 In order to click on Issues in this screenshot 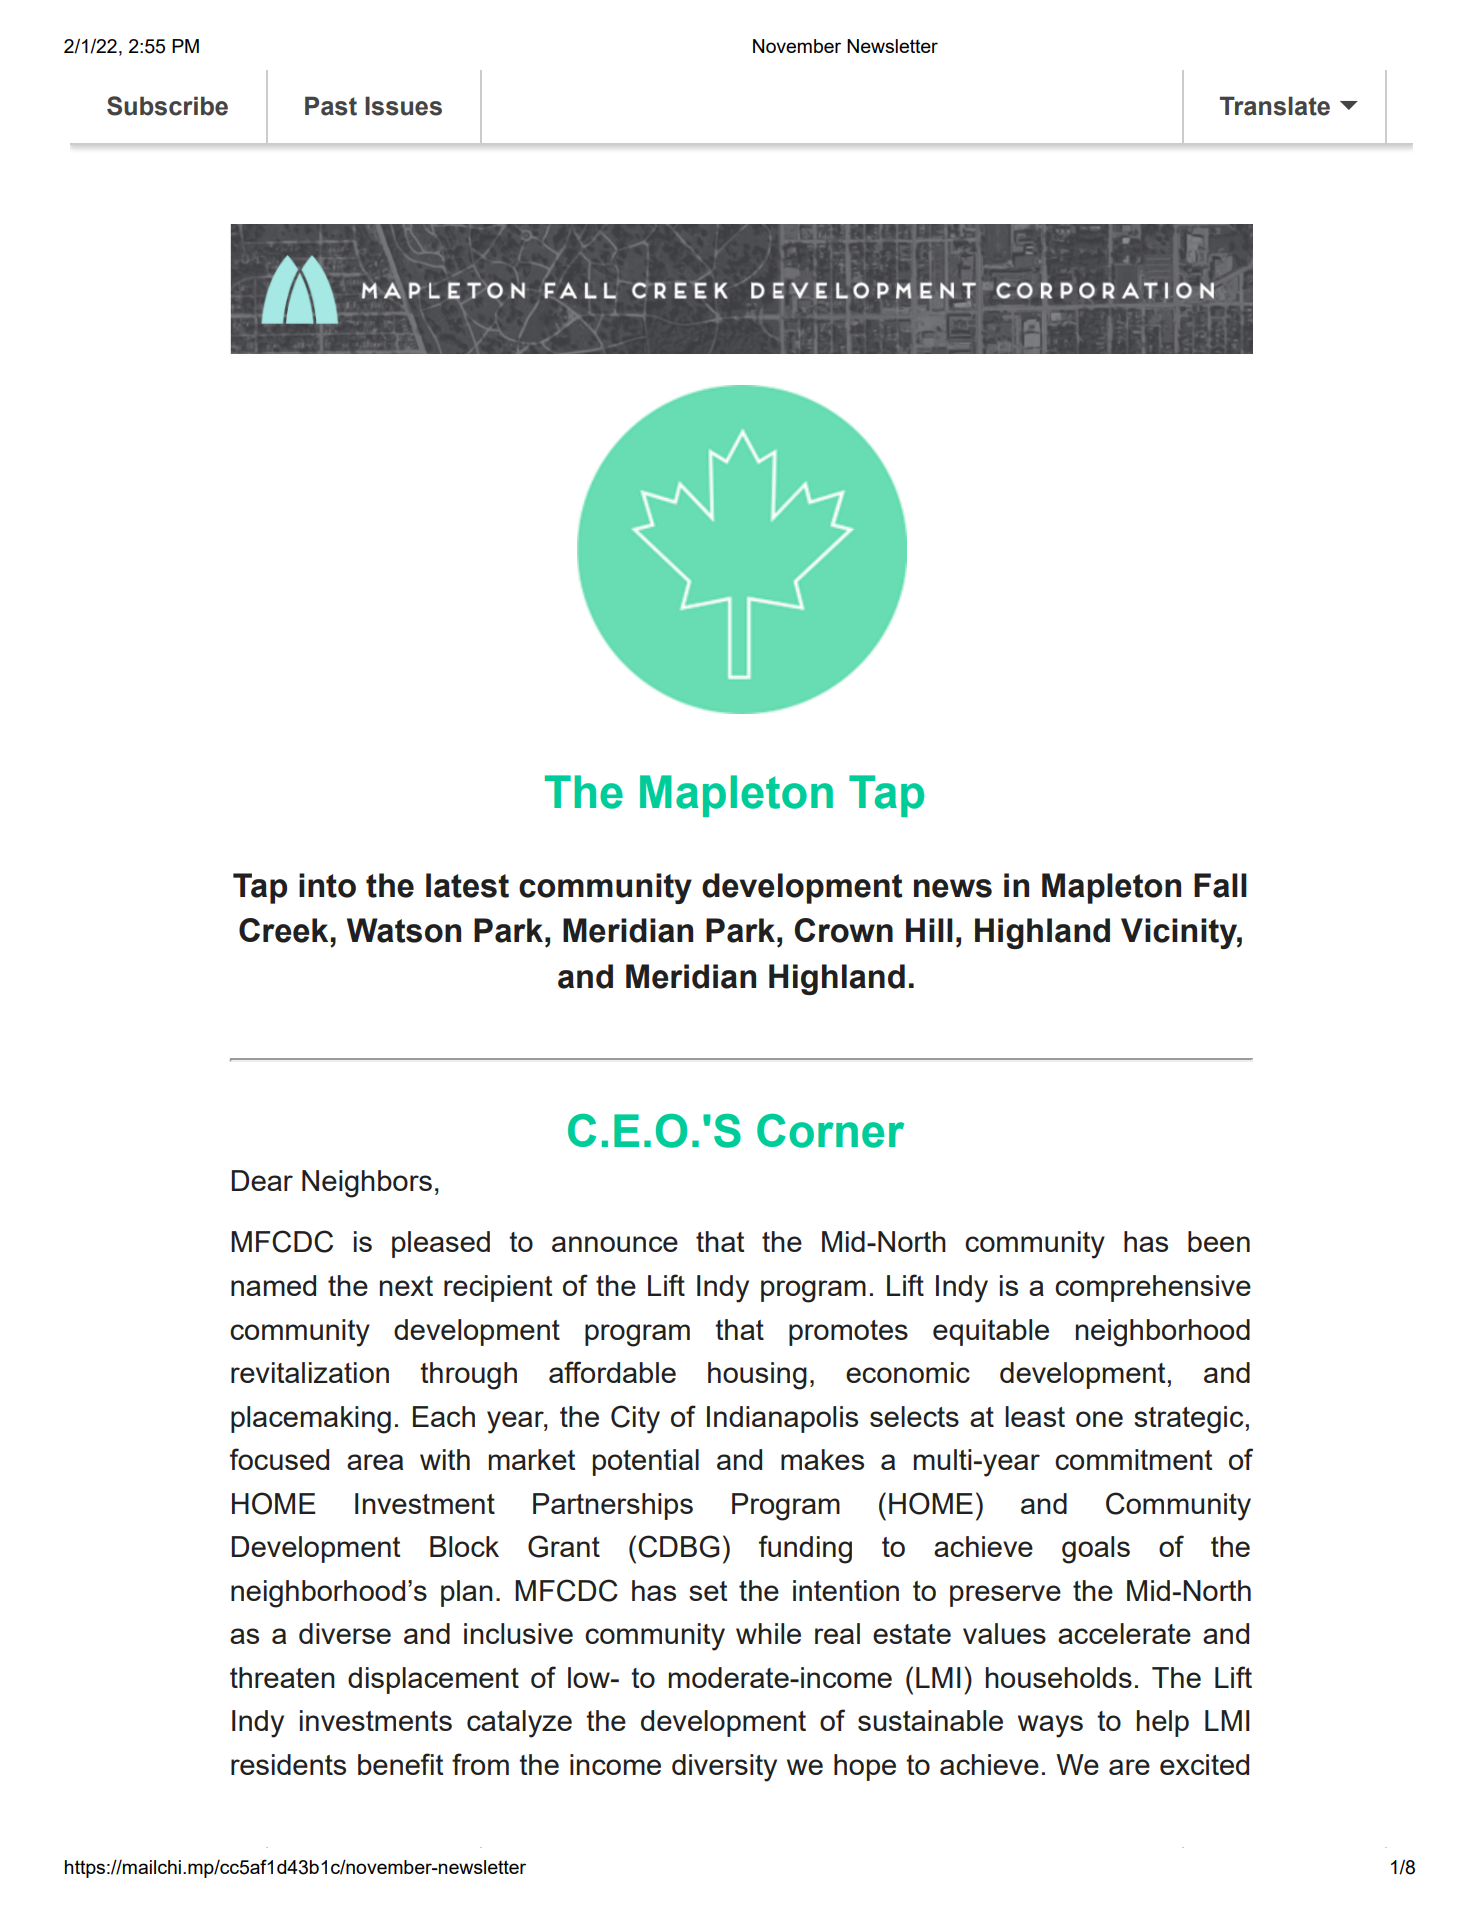, I will do `click(403, 106)`.
